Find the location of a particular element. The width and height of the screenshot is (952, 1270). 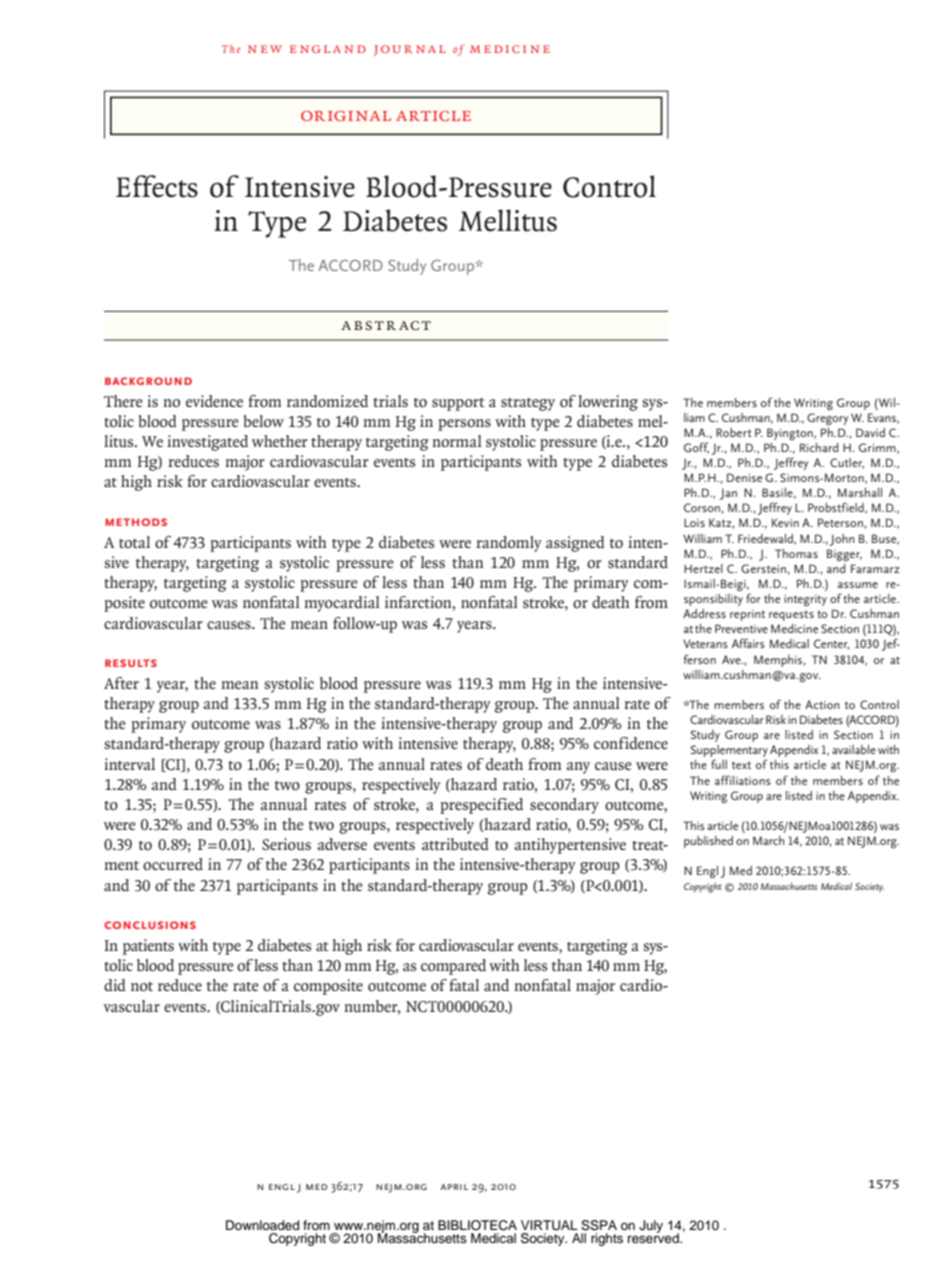

april is located at coordinates (454, 1187).
